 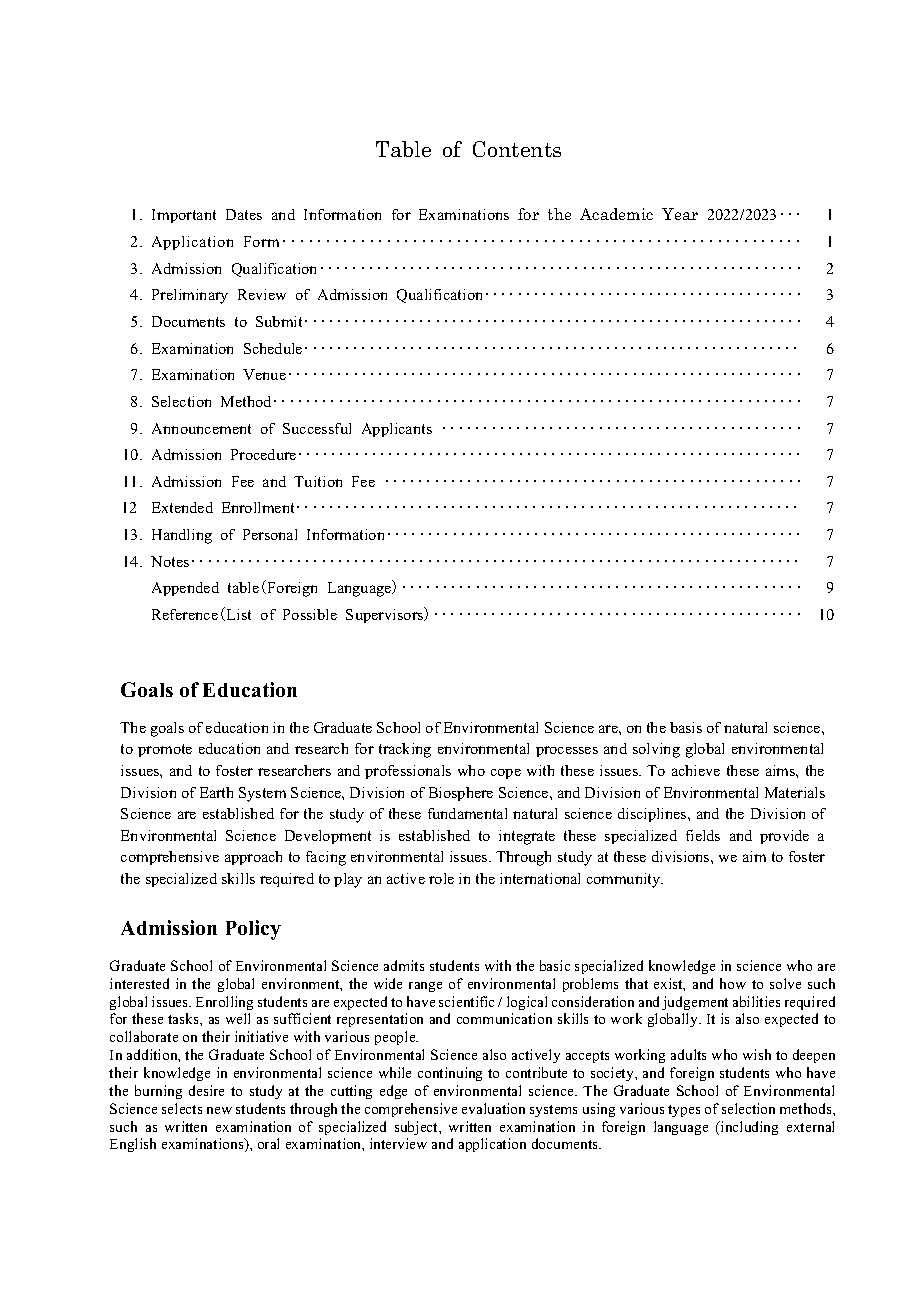 I want to click on Extended, so click(x=182, y=507).
